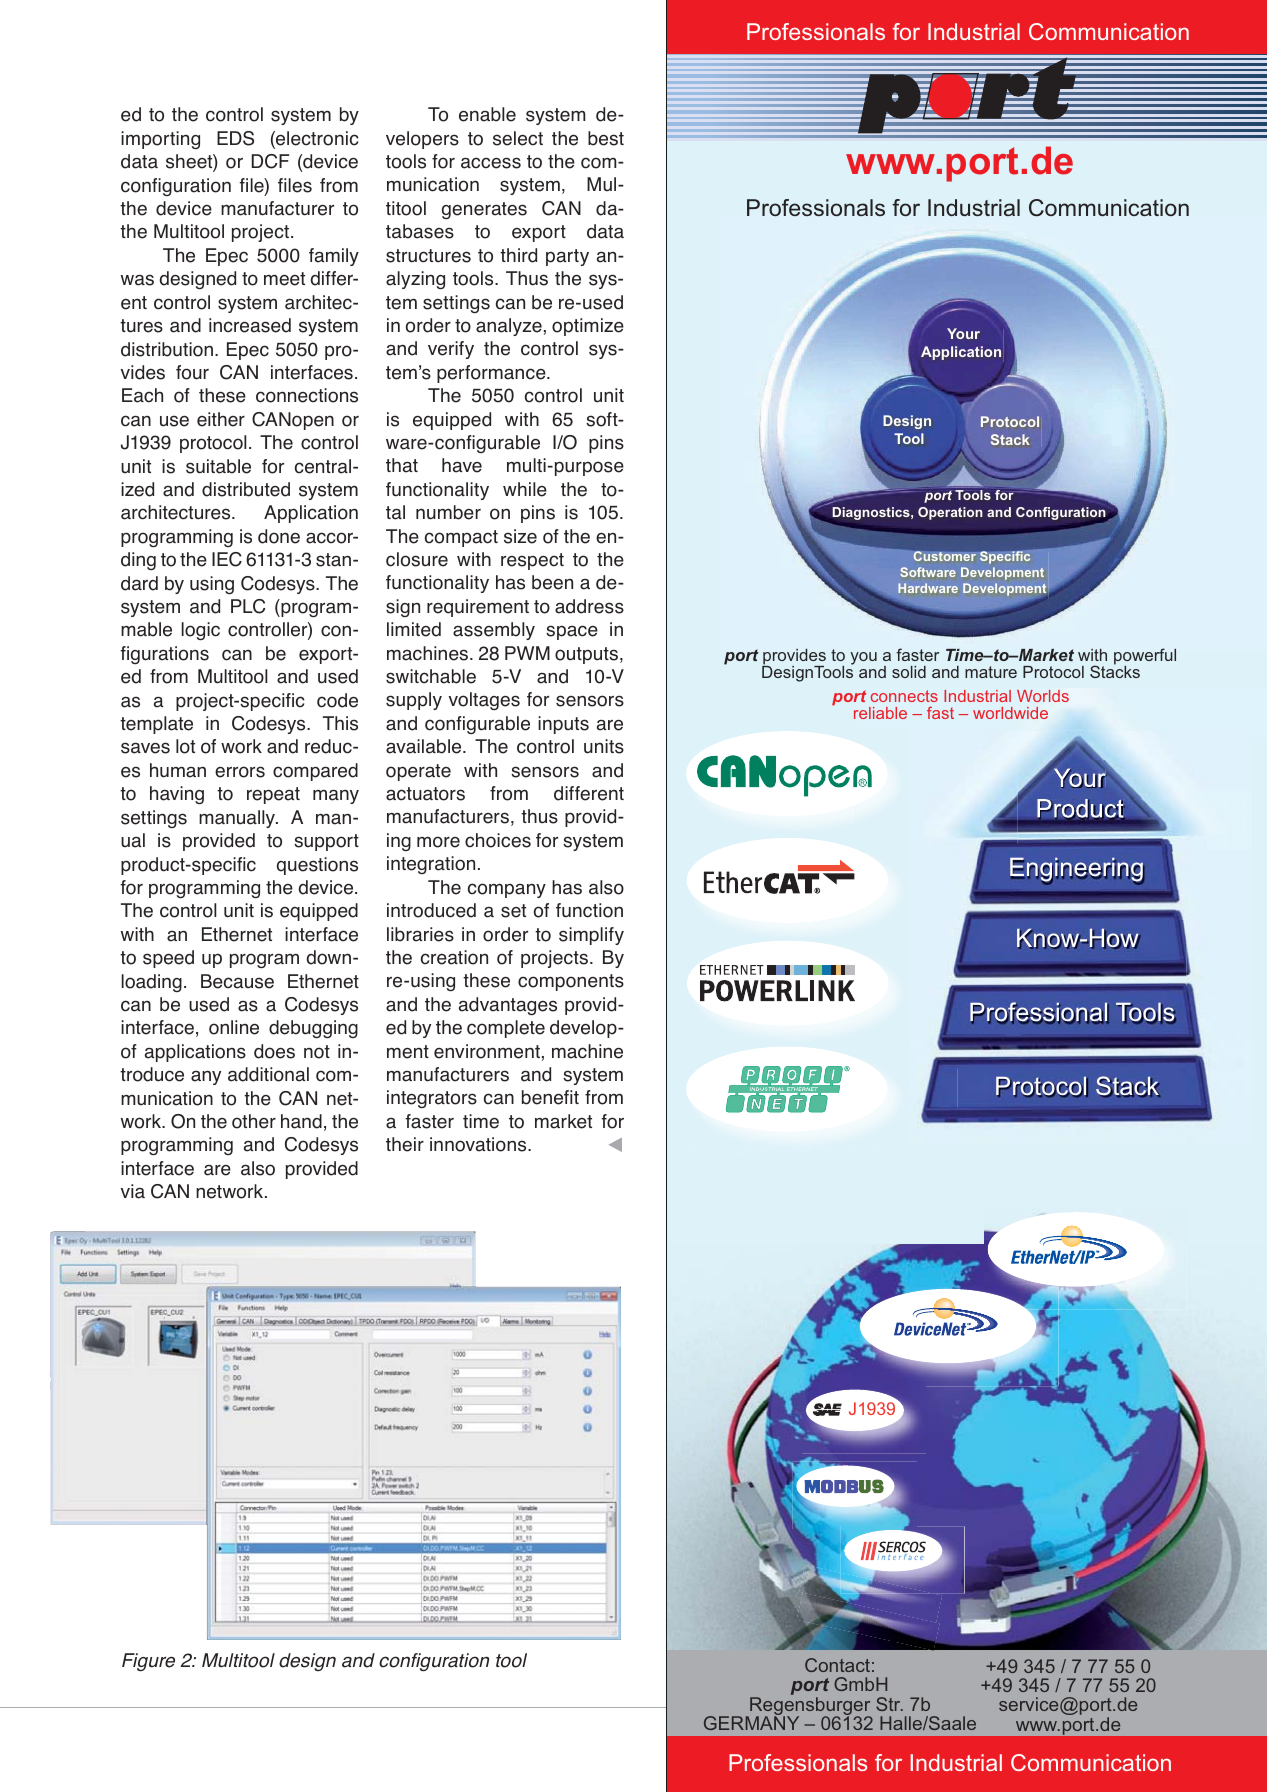 The image size is (1267, 1792). I want to click on benefit, so click(550, 1097).
